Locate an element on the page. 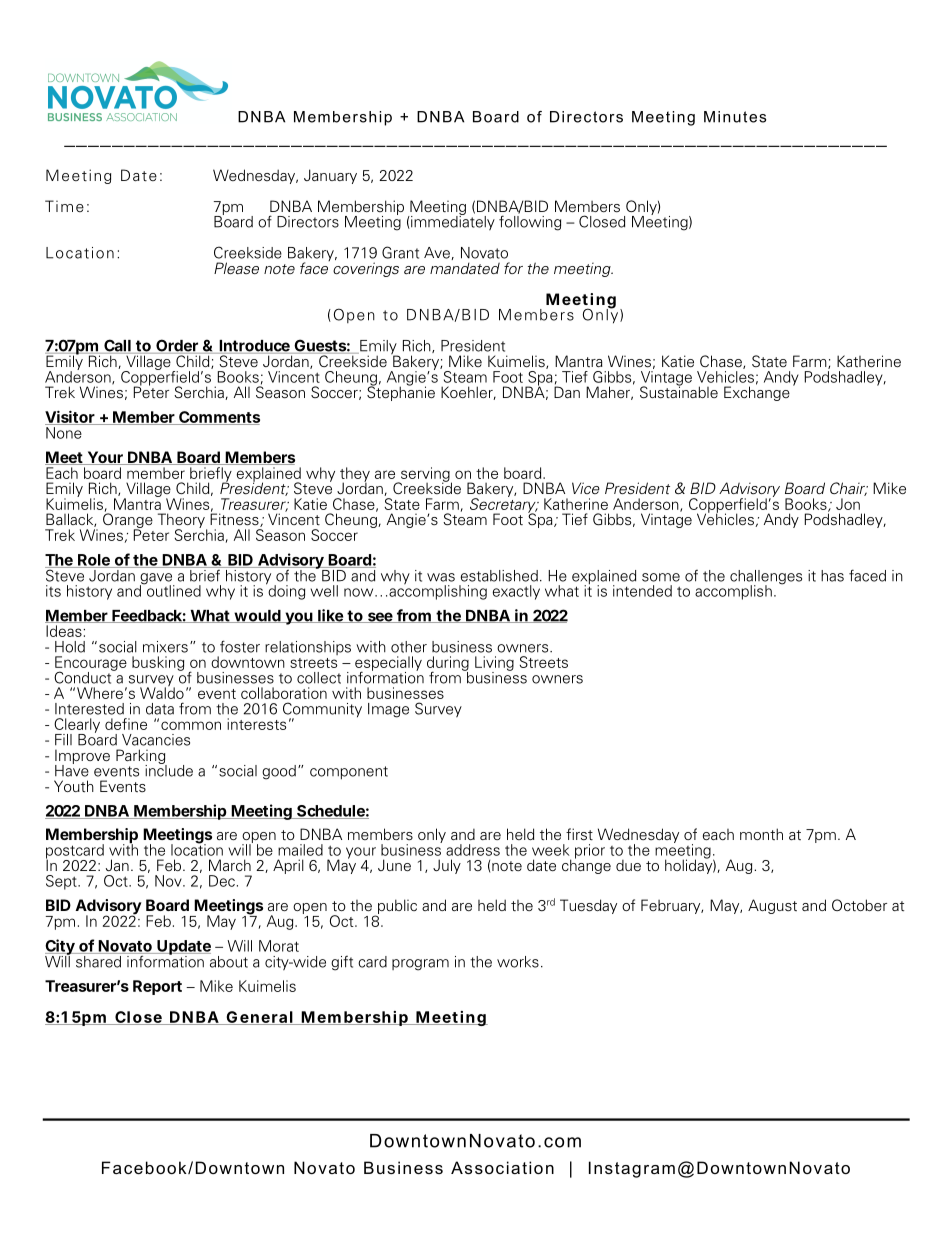 The width and height of the page is (952, 1233). General is located at coordinates (259, 1018).
